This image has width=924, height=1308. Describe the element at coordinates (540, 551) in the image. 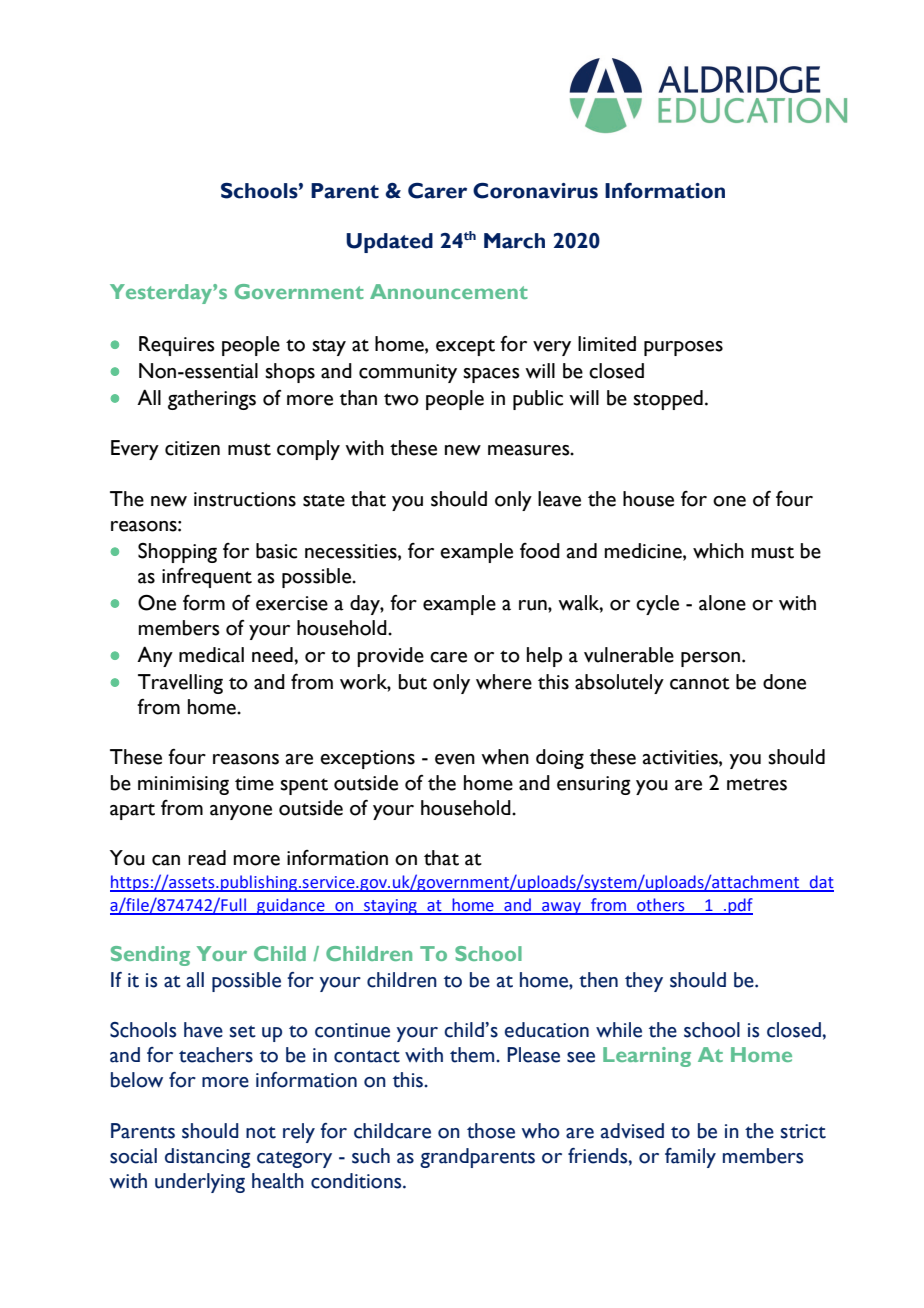

I see `food` at that location.
